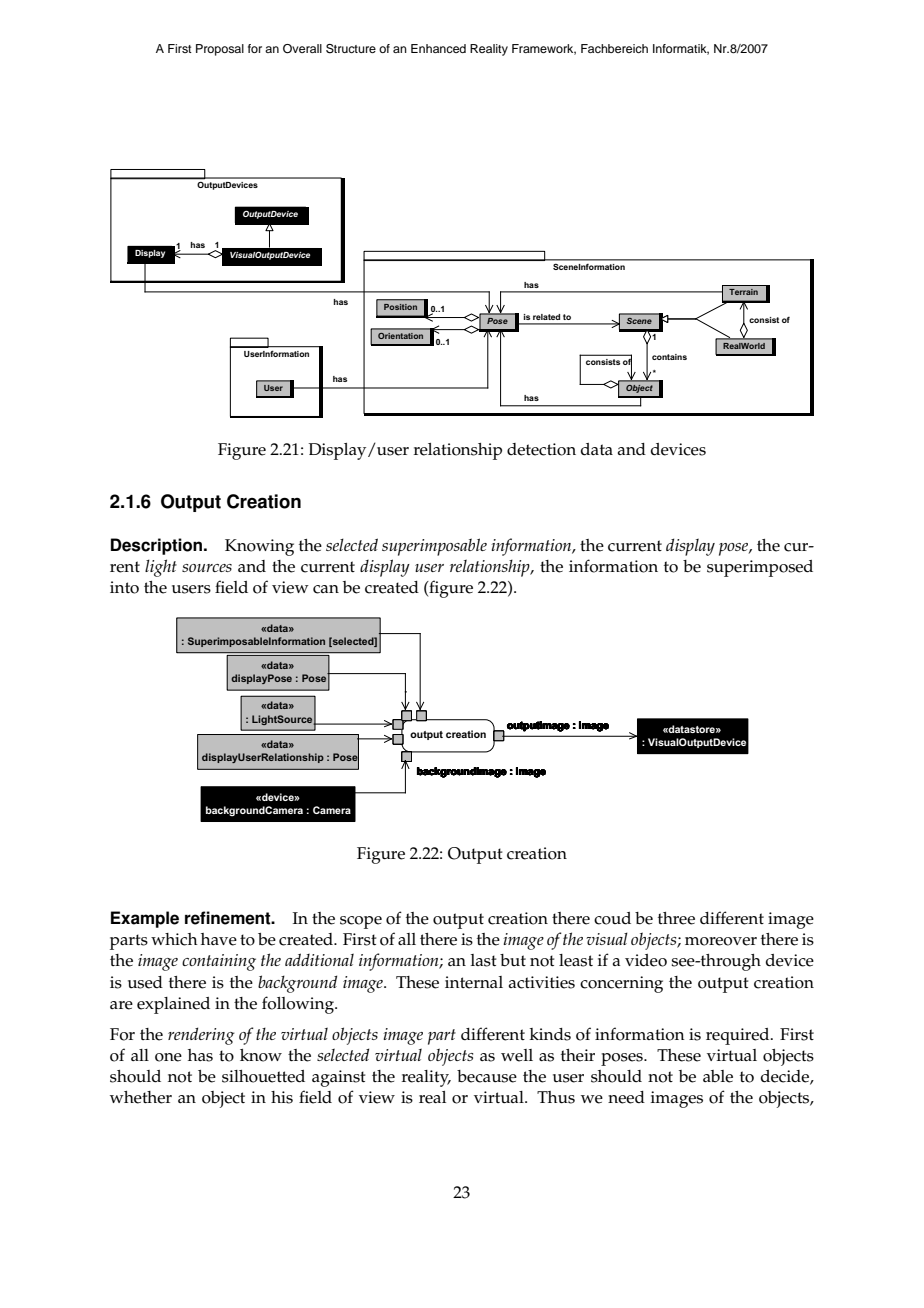  What do you see at coordinates (487, 1076) in the image?
I see `because` at bounding box center [487, 1076].
